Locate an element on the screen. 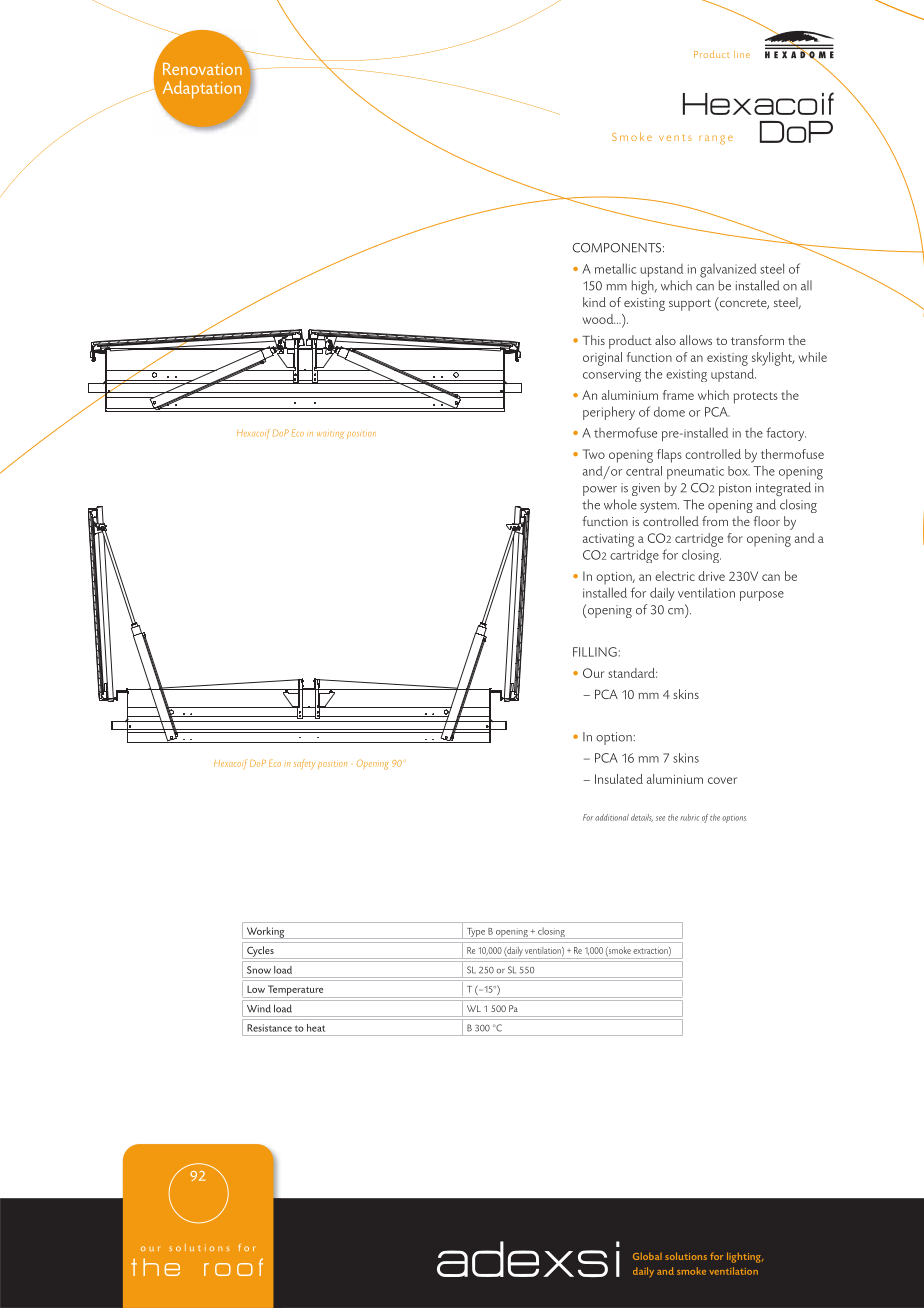 This screenshot has height=1308, width=924. rubric is located at coordinates (690, 817).
